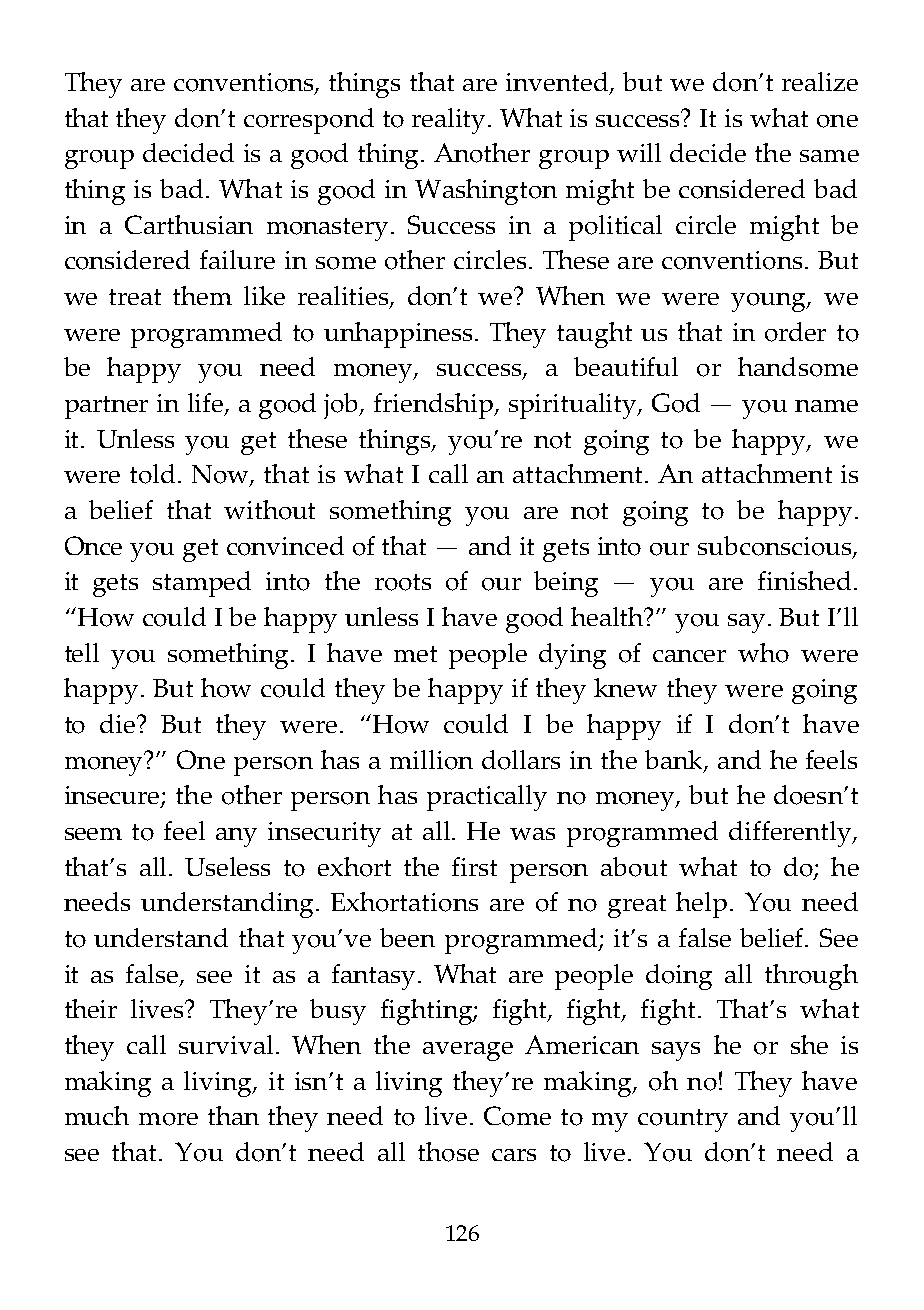 Image resolution: width=924 pixels, height=1310 pixels. I want to click on told, so click(152, 474).
